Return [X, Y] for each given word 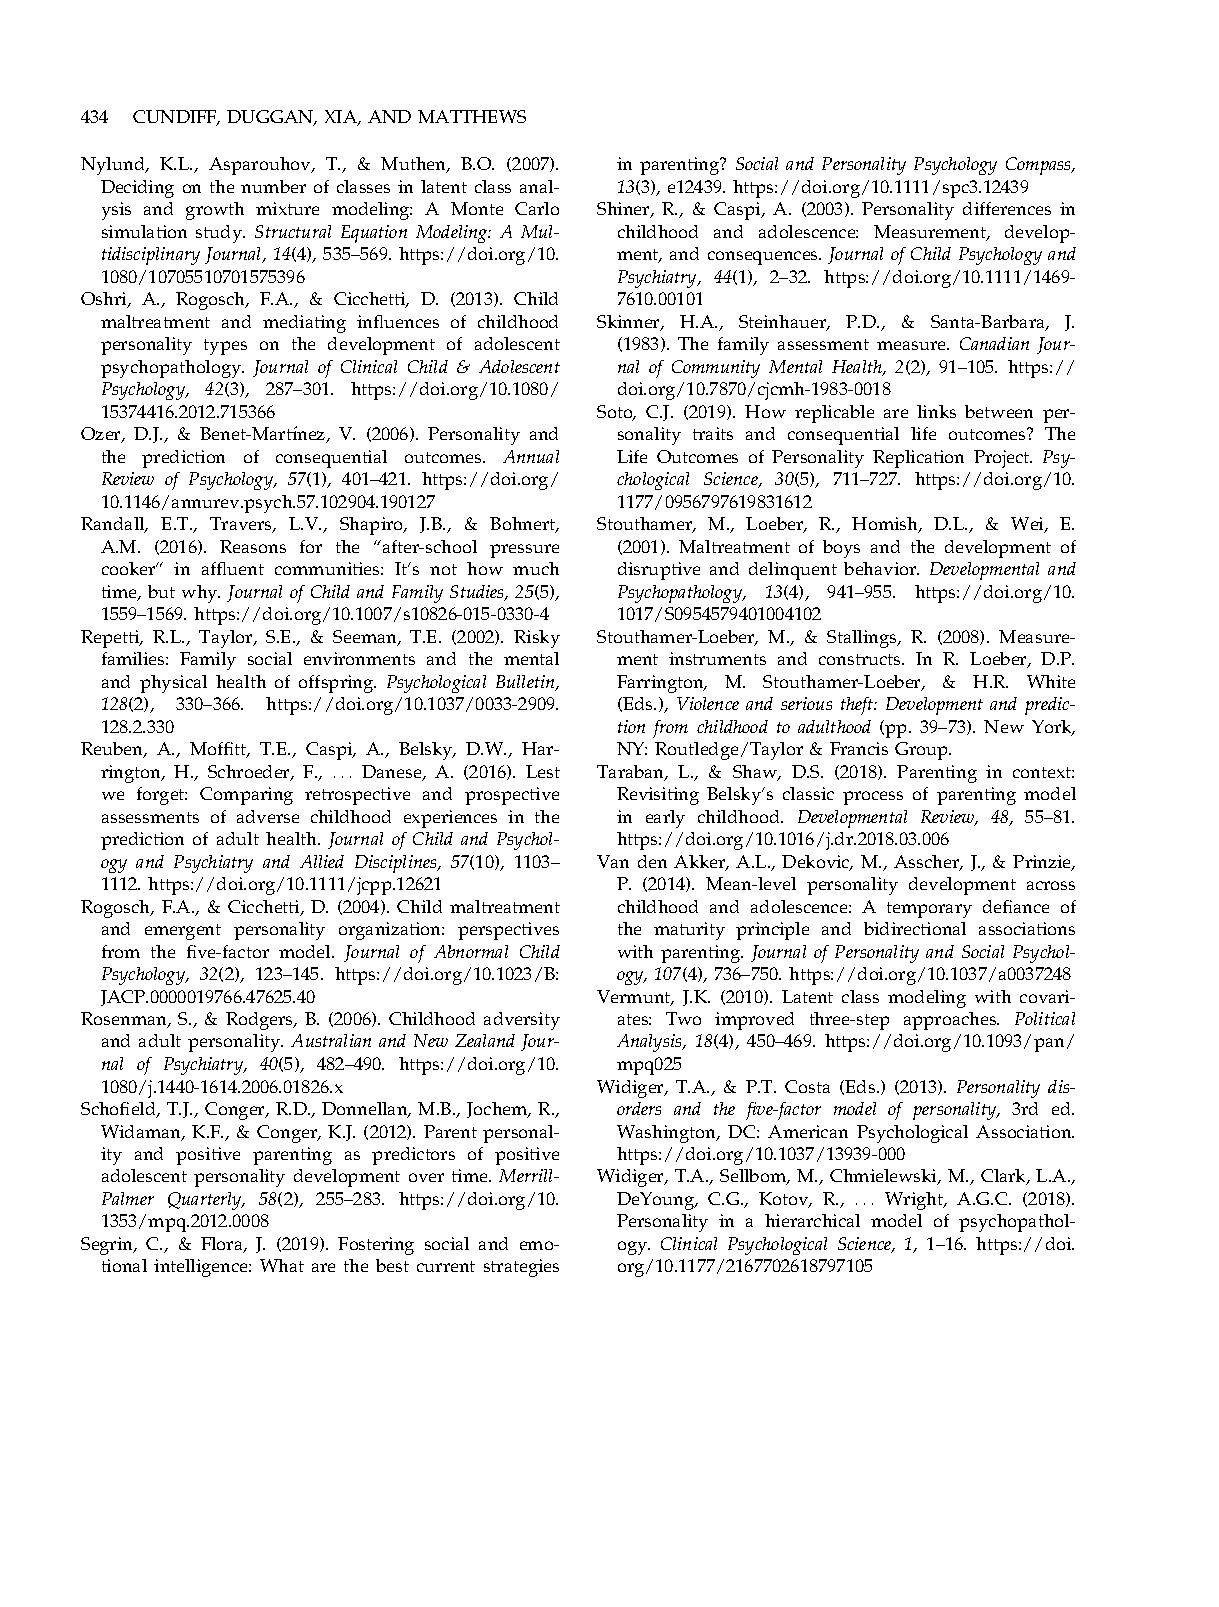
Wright [915, 1201]
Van [613, 861]
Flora [223, 1245]
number [273, 186]
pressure [524, 551]
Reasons [253, 546]
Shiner [624, 210]
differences [1007, 208]
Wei [1028, 525]
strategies [521, 1268]
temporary [929, 910]
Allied [322, 861]
